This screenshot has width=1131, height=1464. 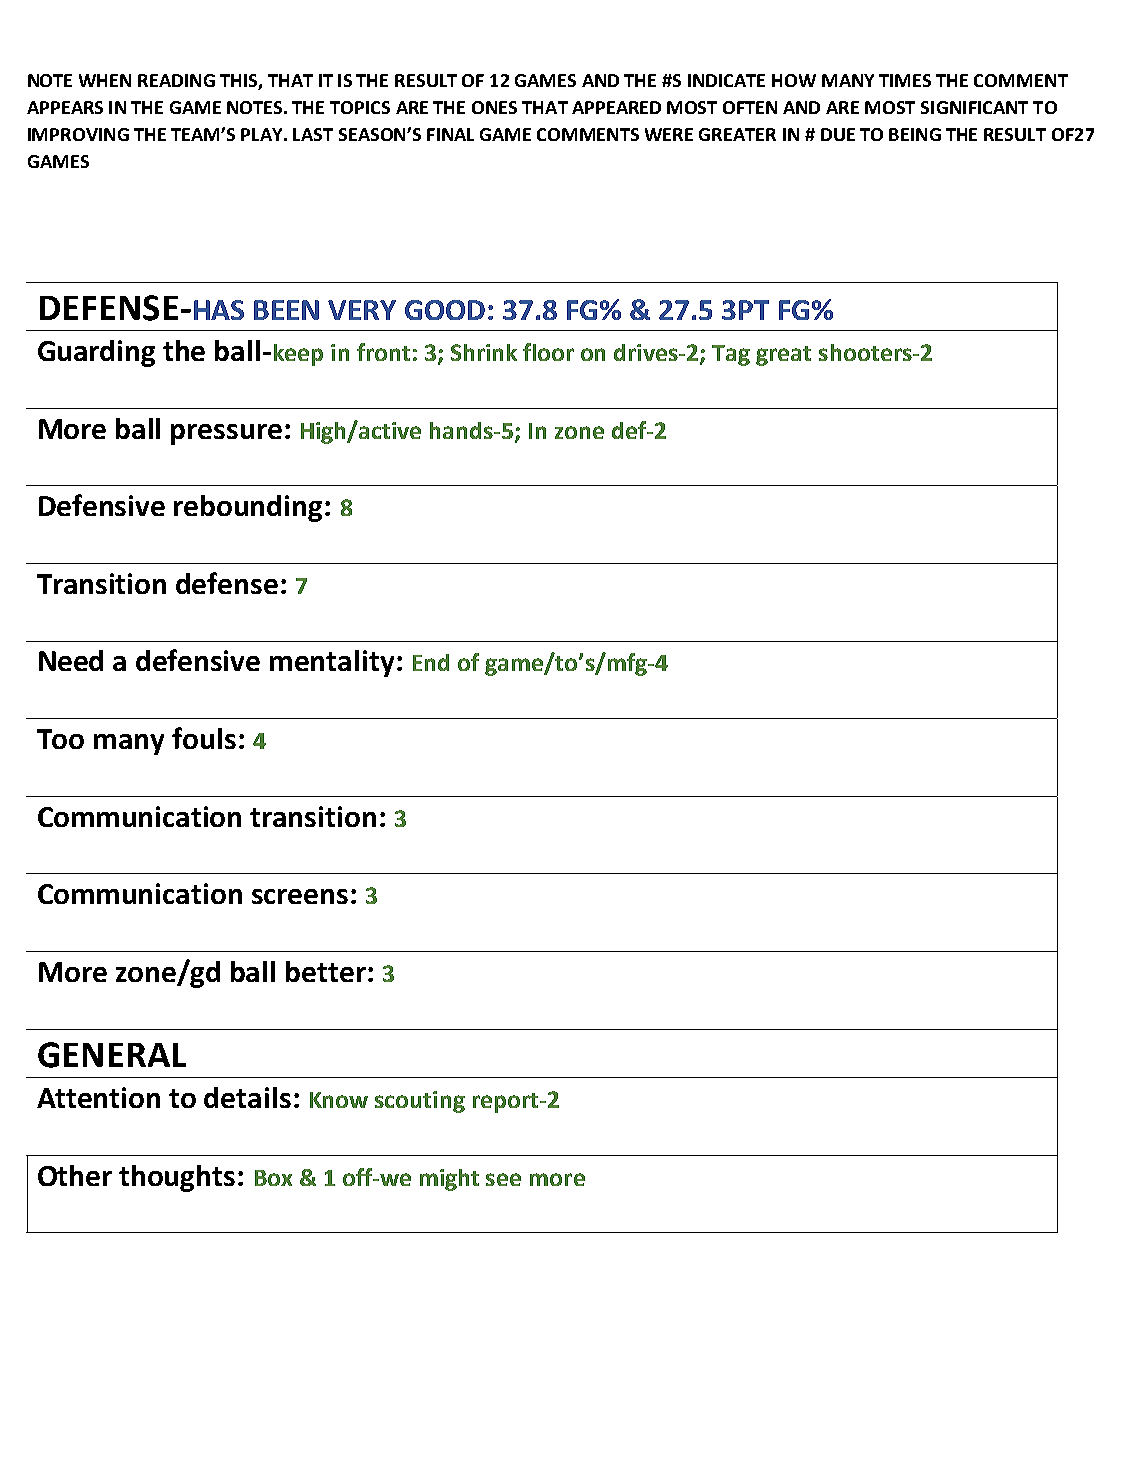 I want to click on thoughts, so click(x=177, y=1178).
